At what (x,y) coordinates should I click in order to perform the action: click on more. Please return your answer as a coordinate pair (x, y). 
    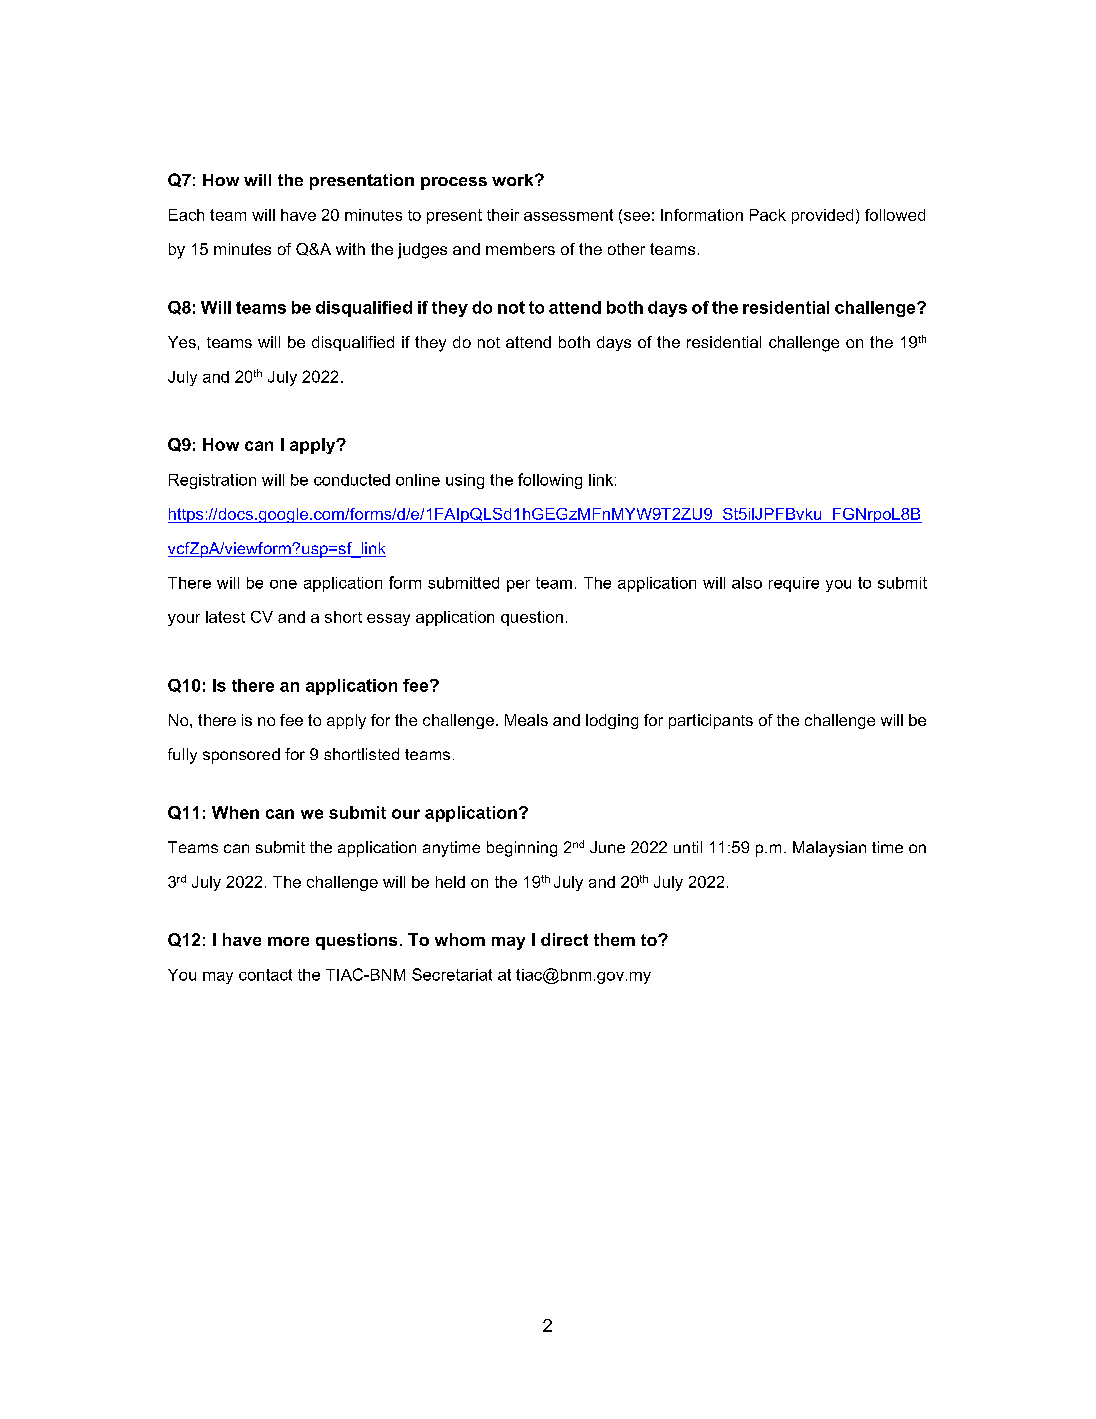
    Looking at the image, I should click on (288, 941).
